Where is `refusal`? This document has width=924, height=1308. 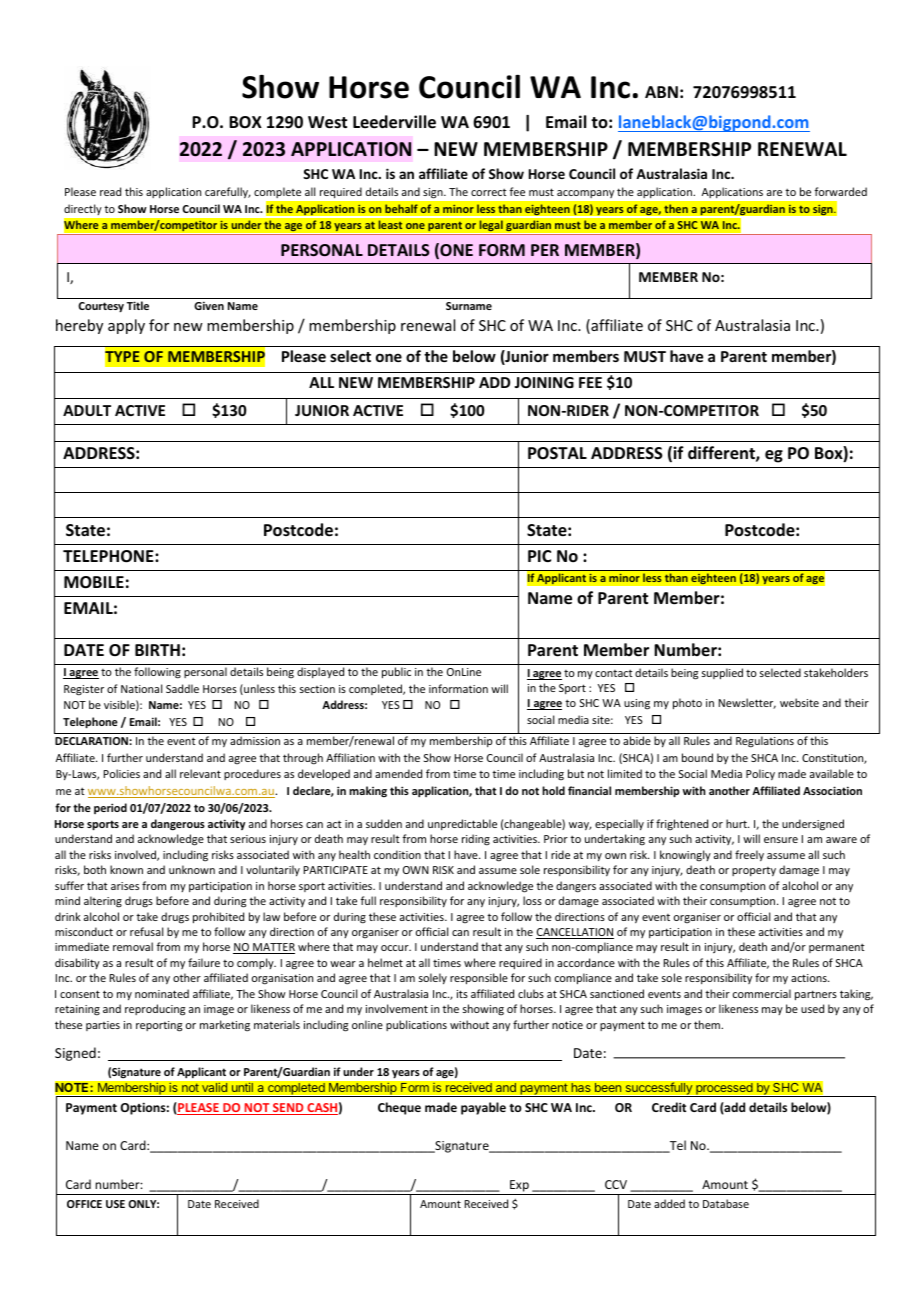 refusal is located at coordinates (146, 931).
